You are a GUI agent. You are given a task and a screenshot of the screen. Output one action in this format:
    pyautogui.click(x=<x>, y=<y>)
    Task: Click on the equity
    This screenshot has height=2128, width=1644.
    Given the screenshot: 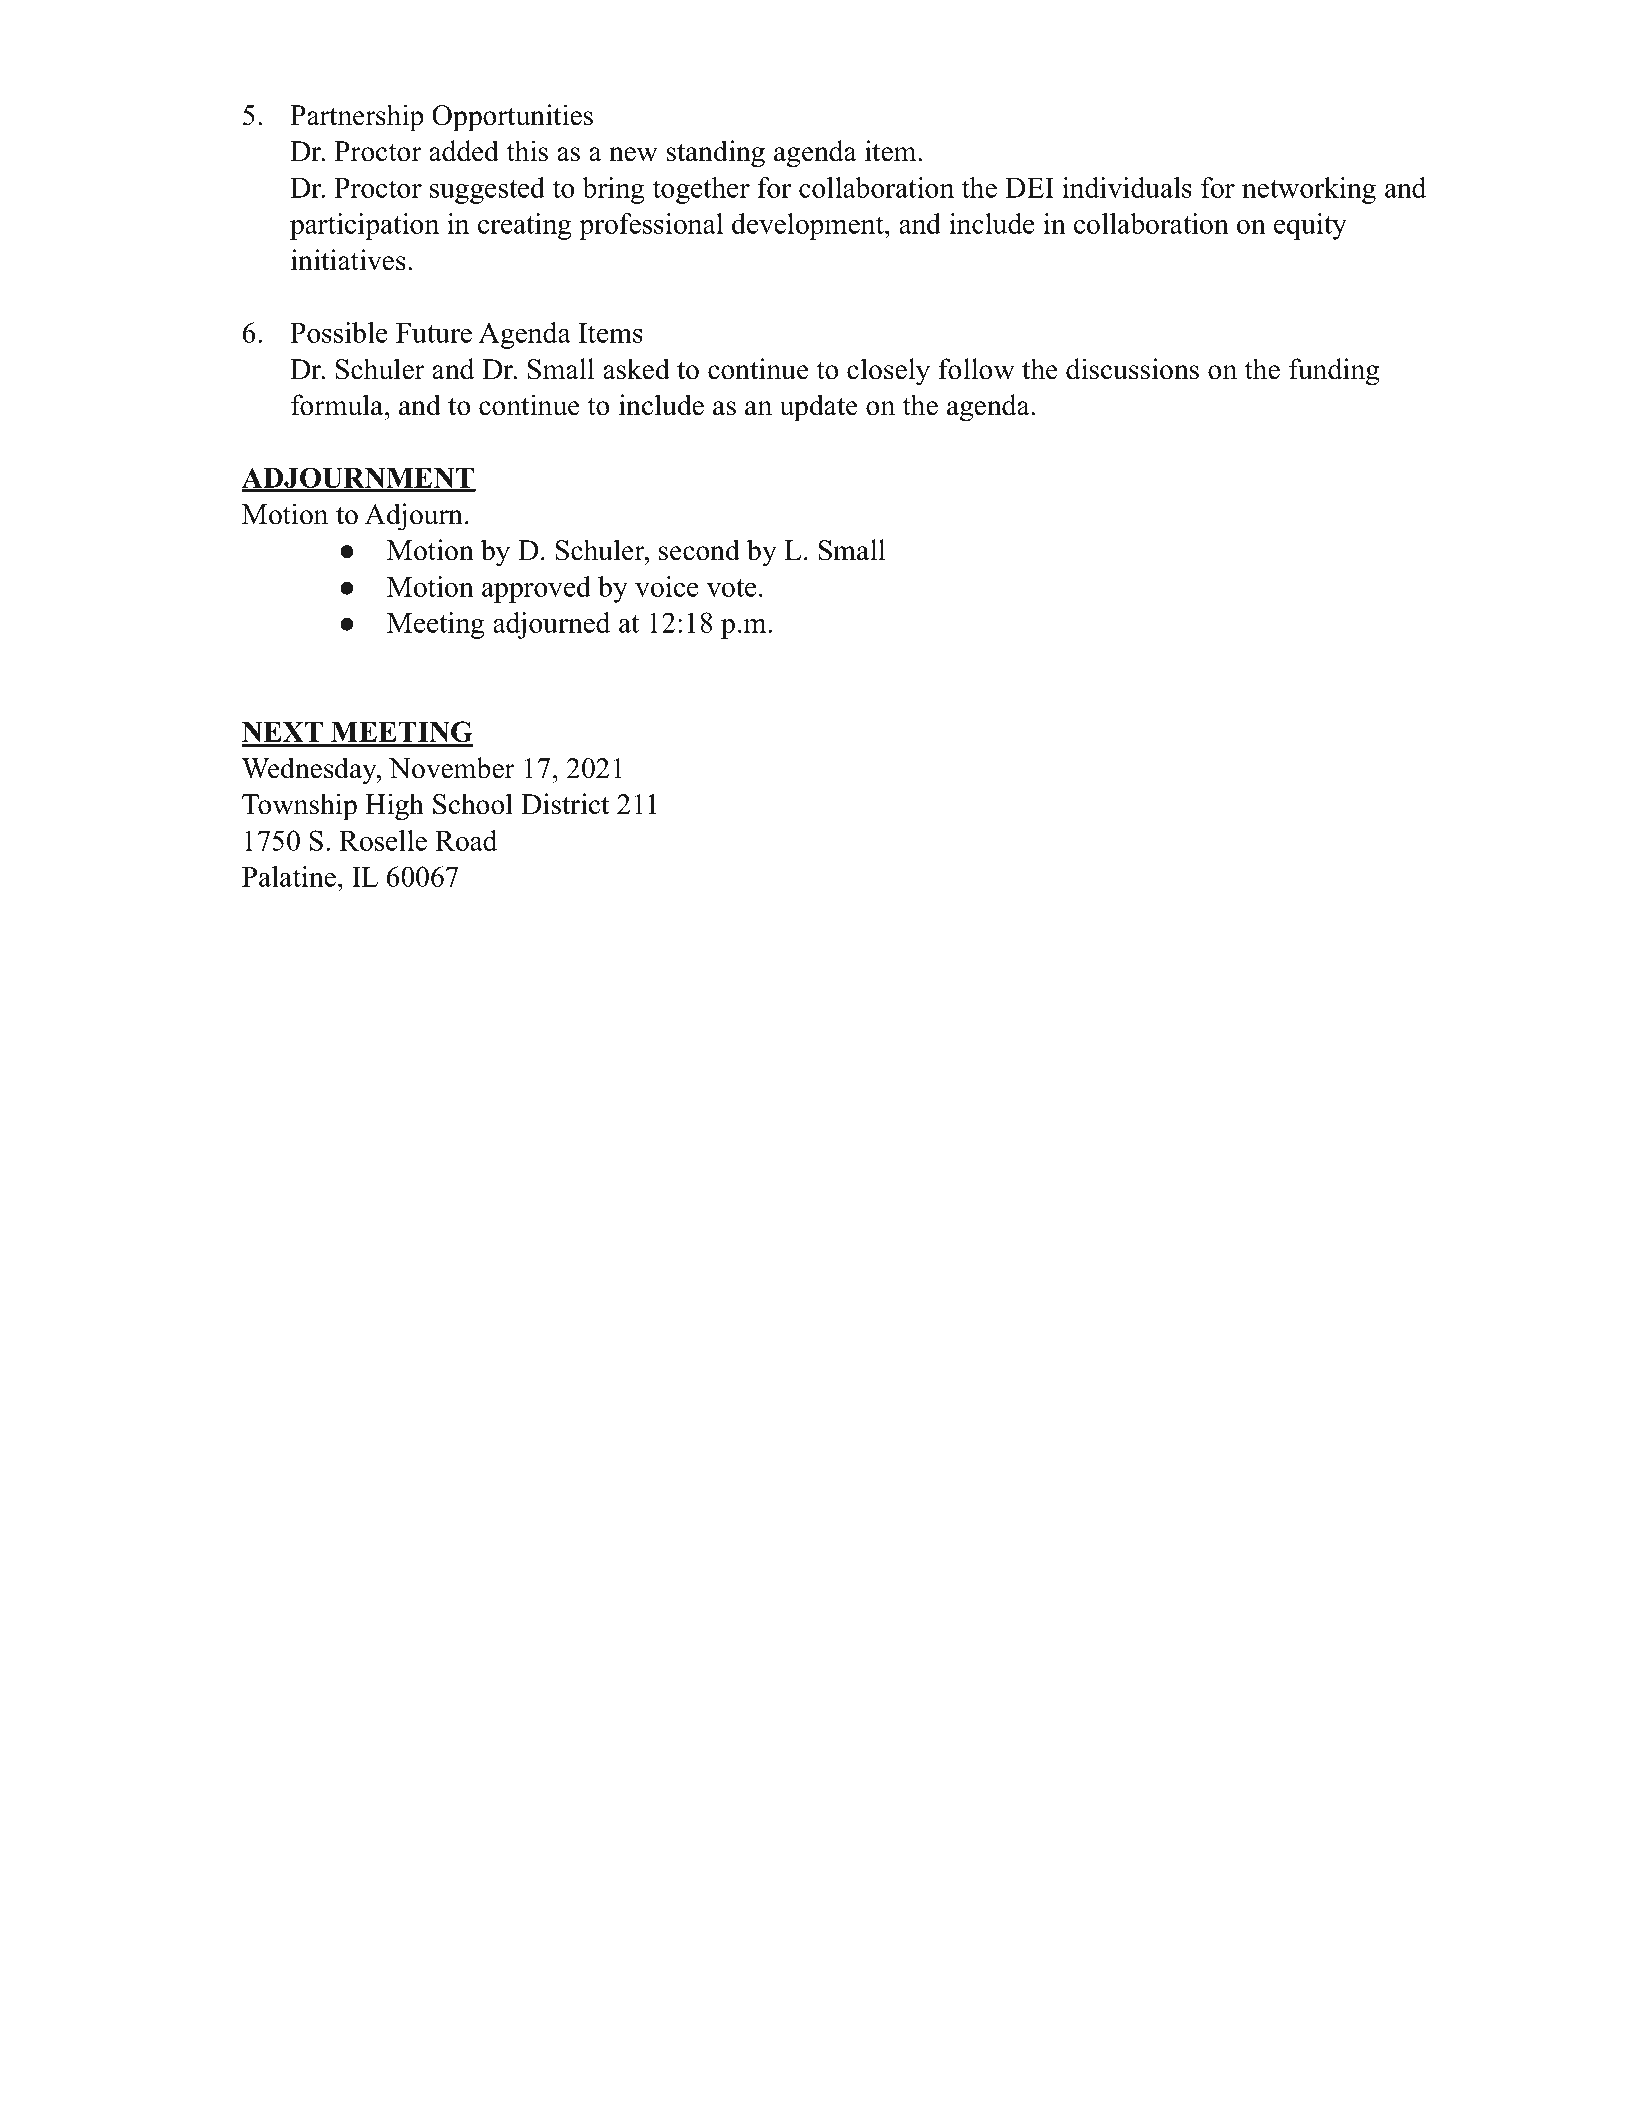 What is the action you would take?
    pyautogui.click(x=1310, y=226)
